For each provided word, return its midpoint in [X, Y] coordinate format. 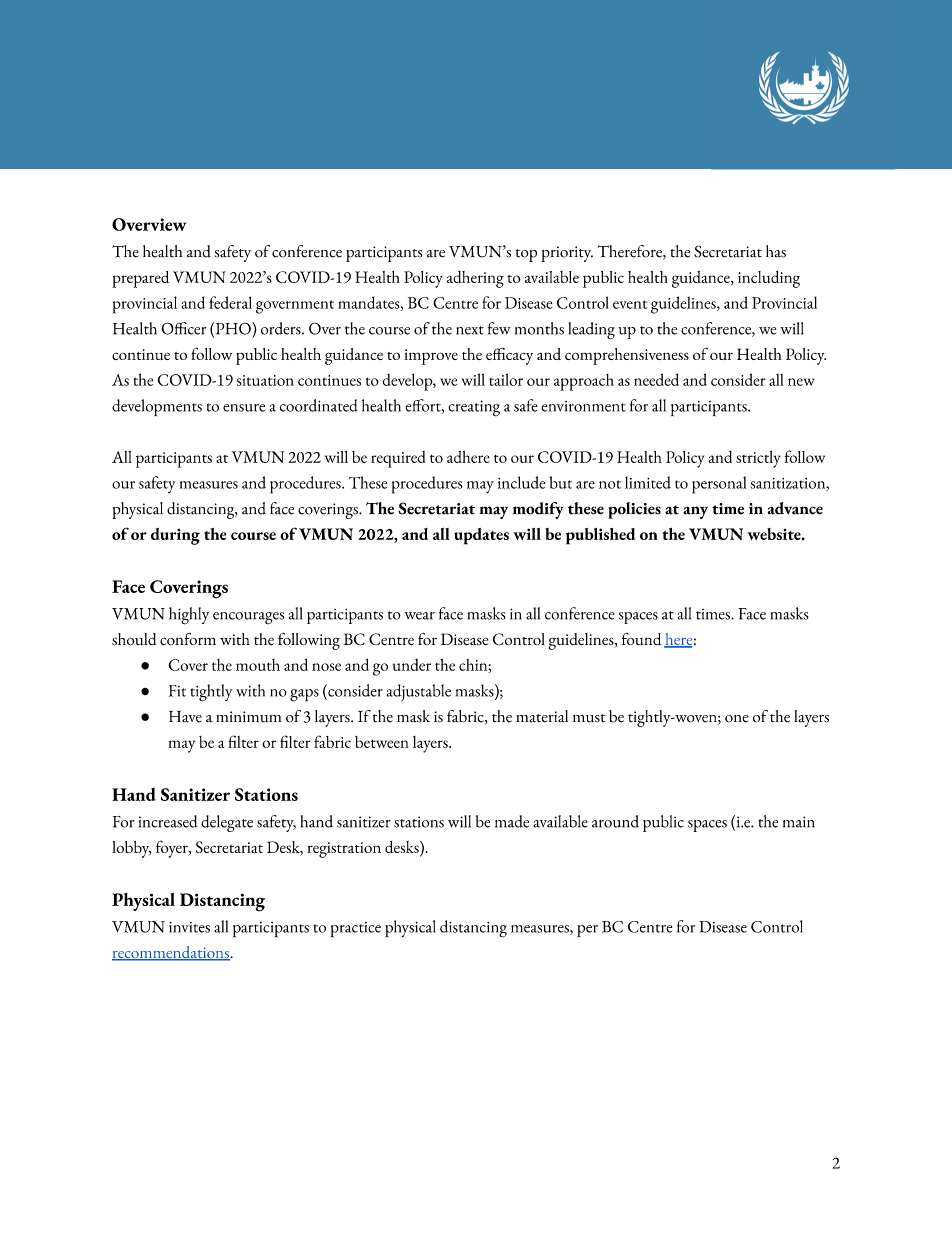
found [641, 639]
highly [189, 616]
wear [419, 616]
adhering [475, 279]
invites [189, 927]
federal [230, 302]
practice [356, 930]
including [769, 279]
